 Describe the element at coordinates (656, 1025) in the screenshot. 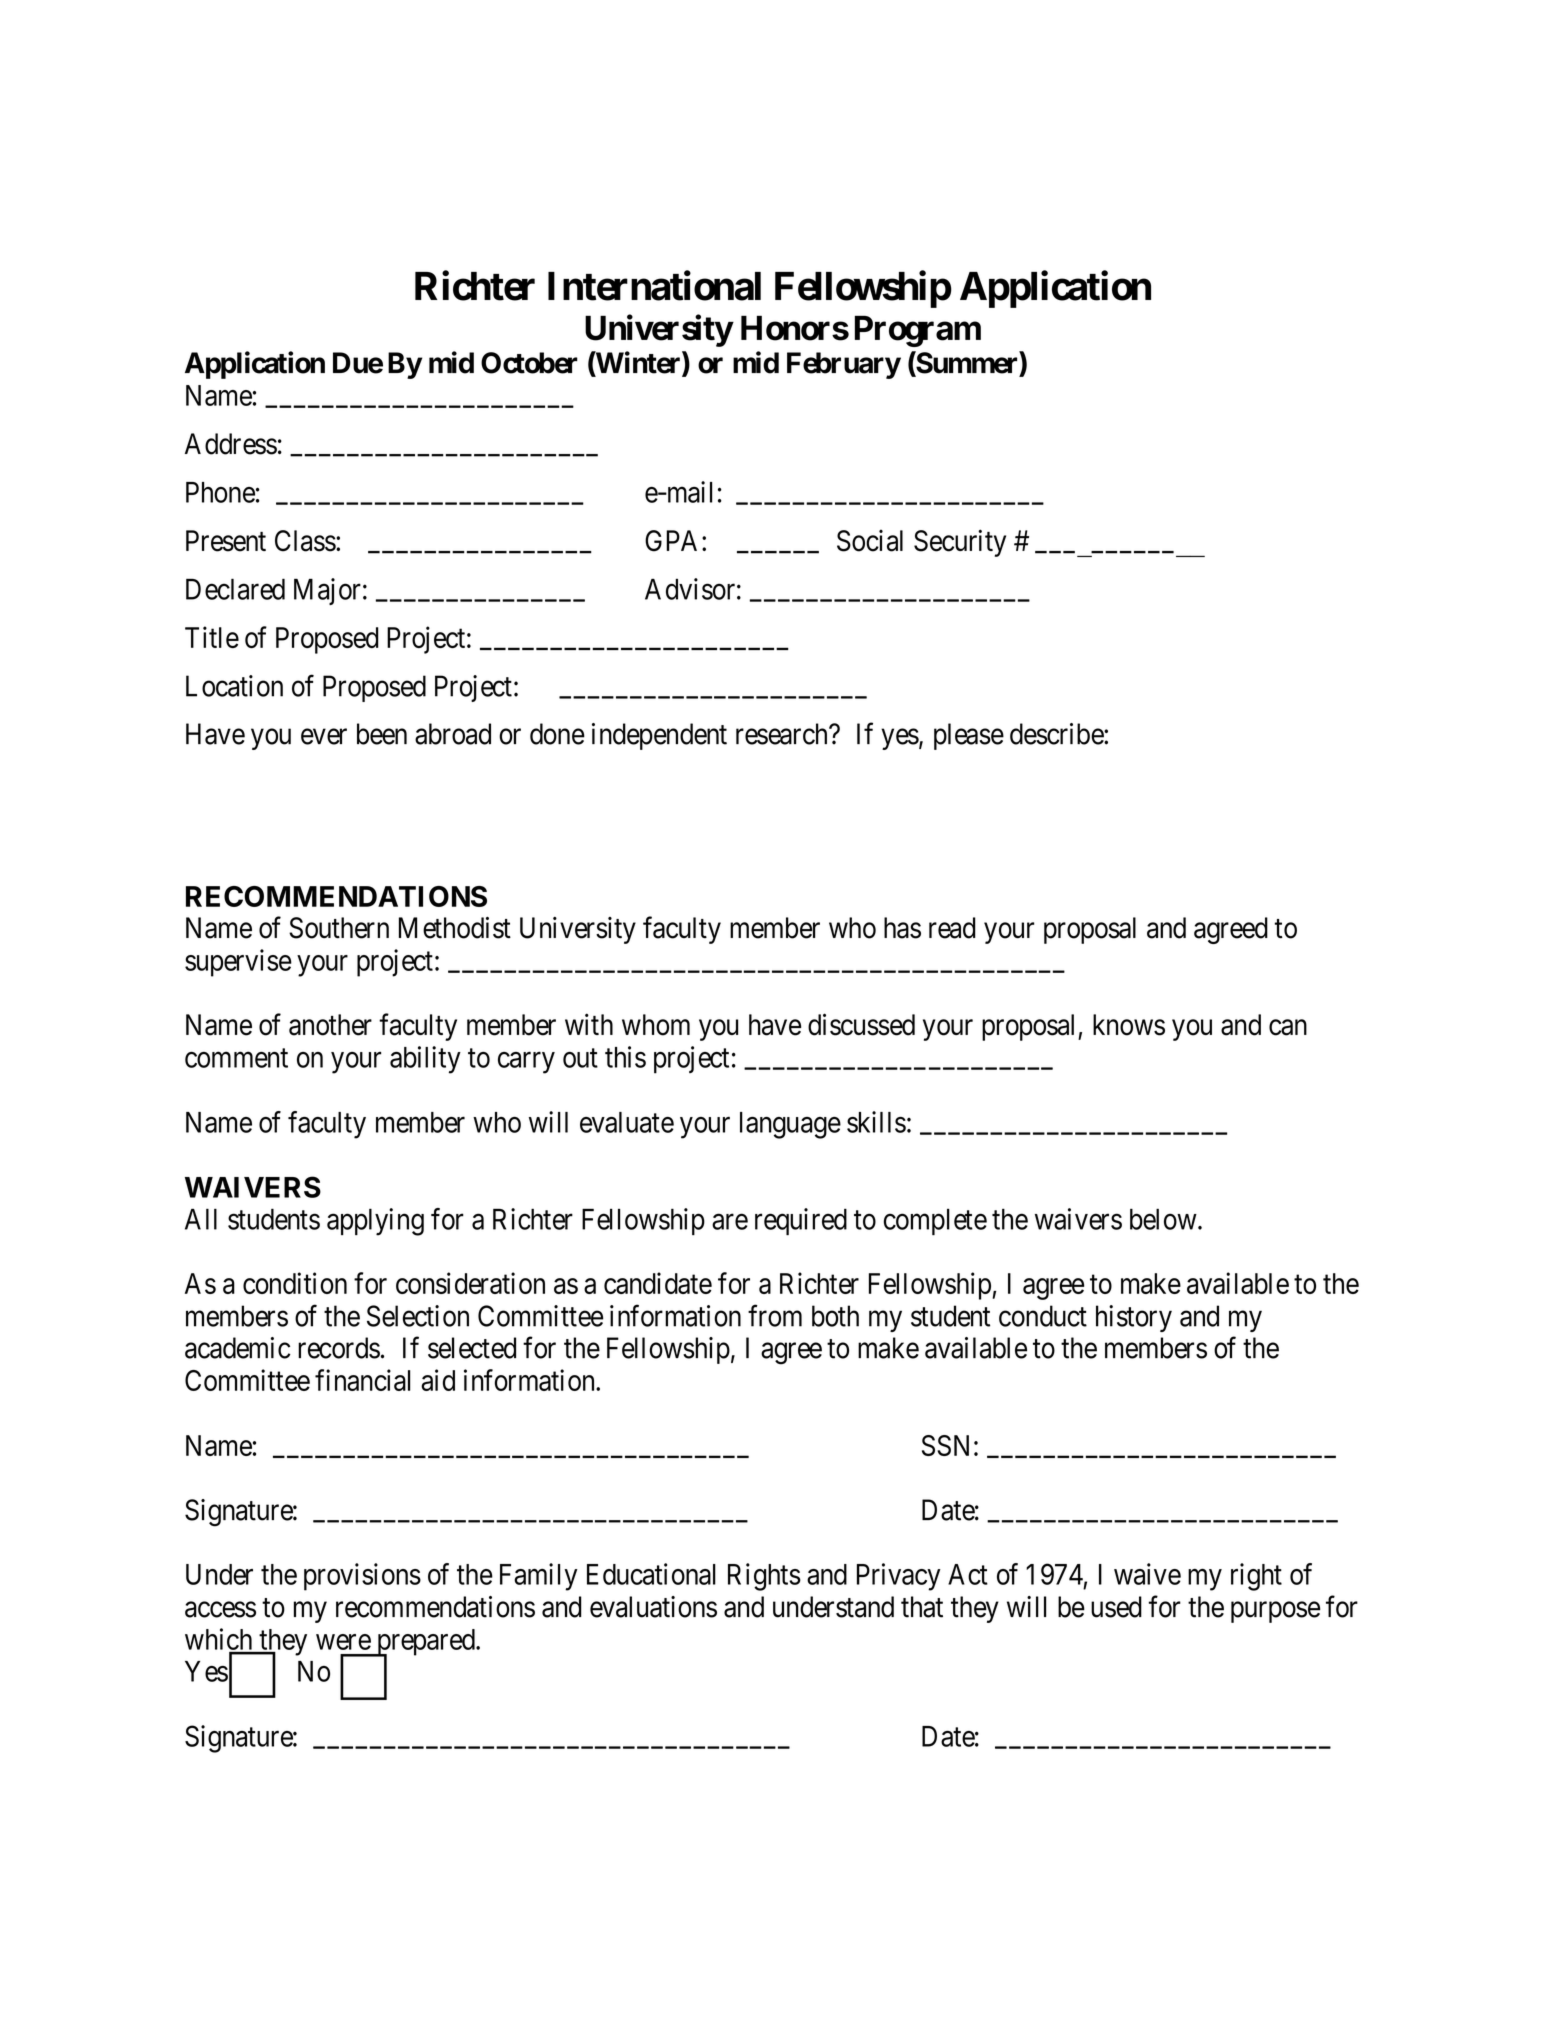

I see `whom` at that location.
